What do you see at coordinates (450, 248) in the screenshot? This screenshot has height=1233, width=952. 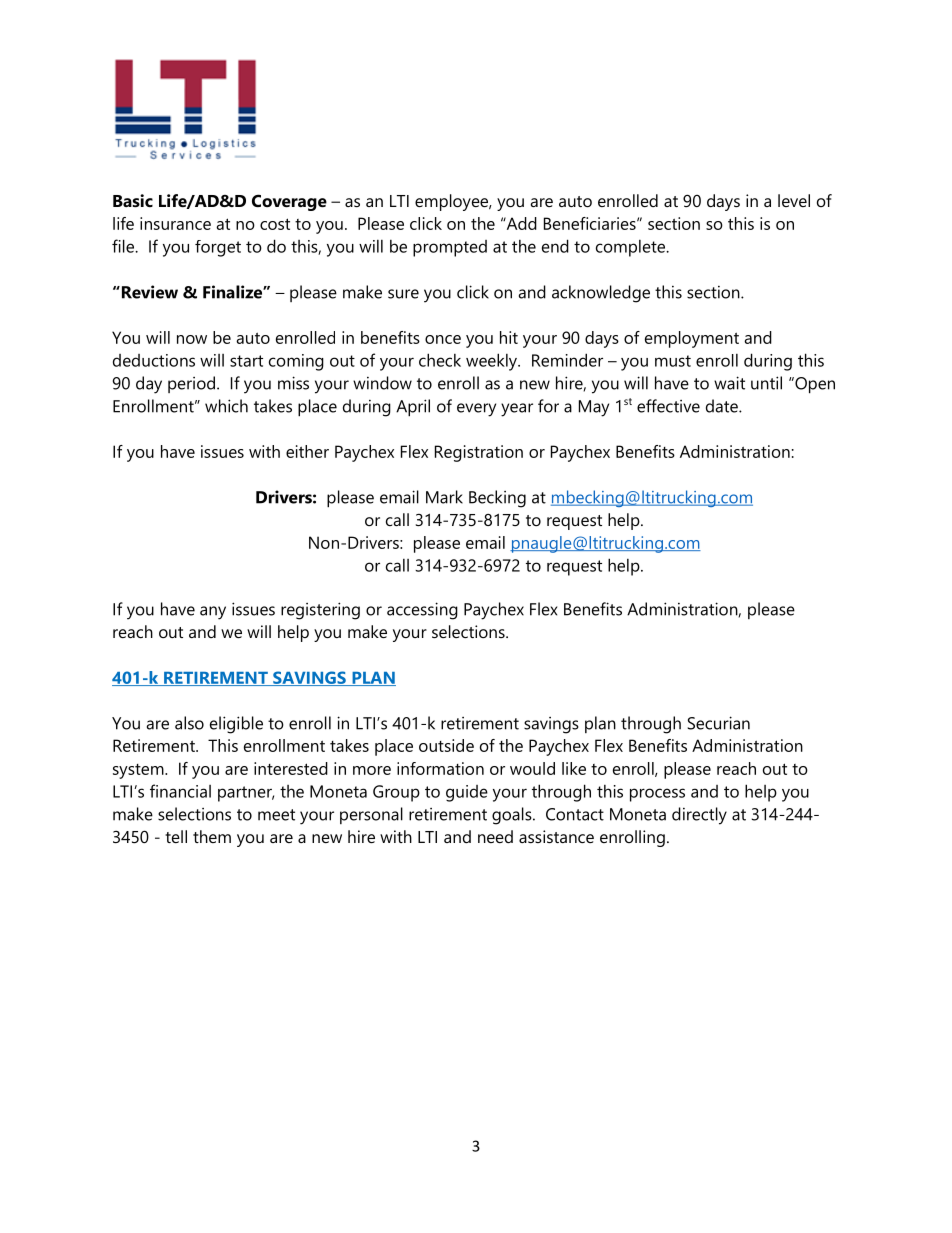 I see `prompted` at bounding box center [450, 248].
